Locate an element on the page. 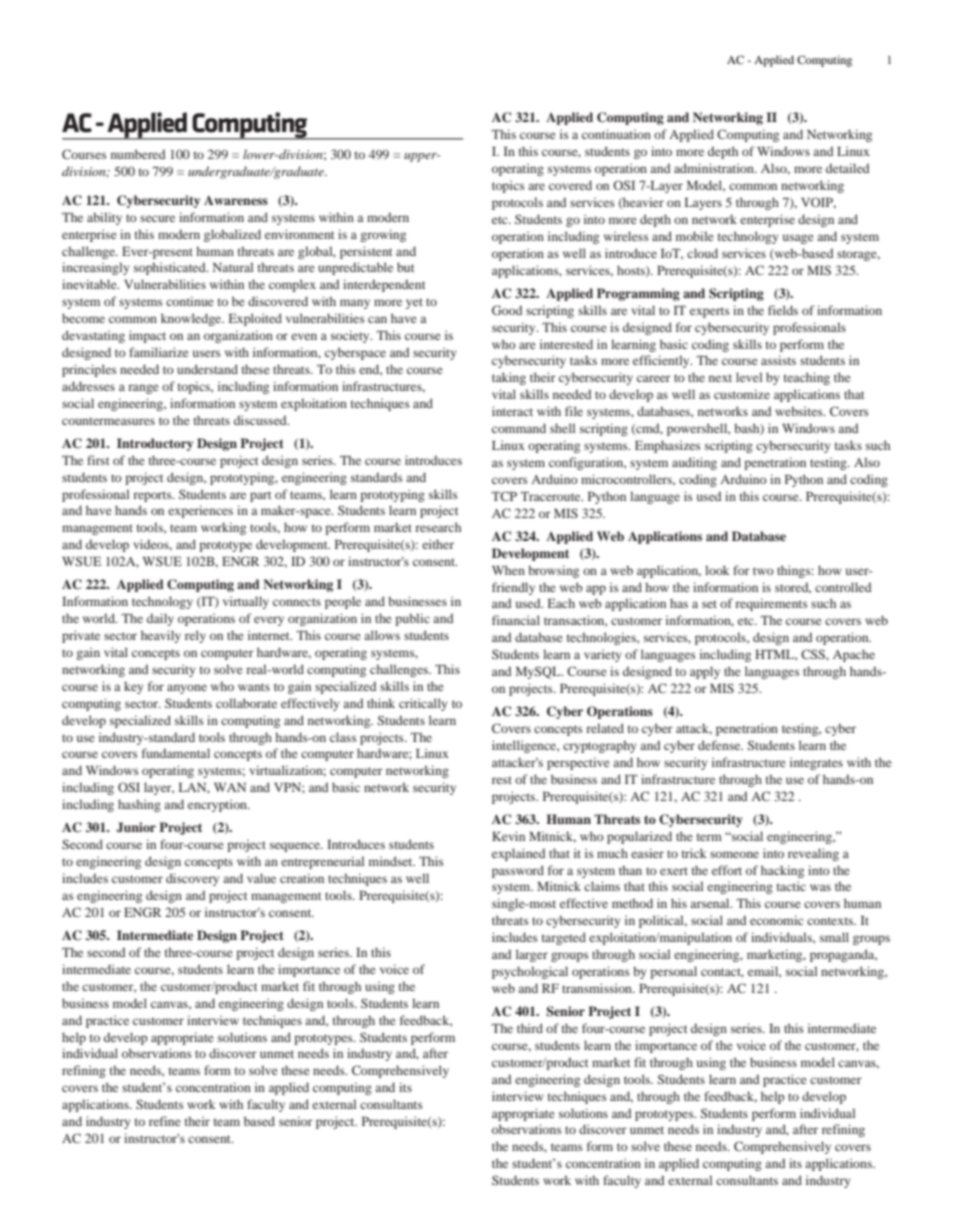  requirements is located at coordinates (771, 604).
